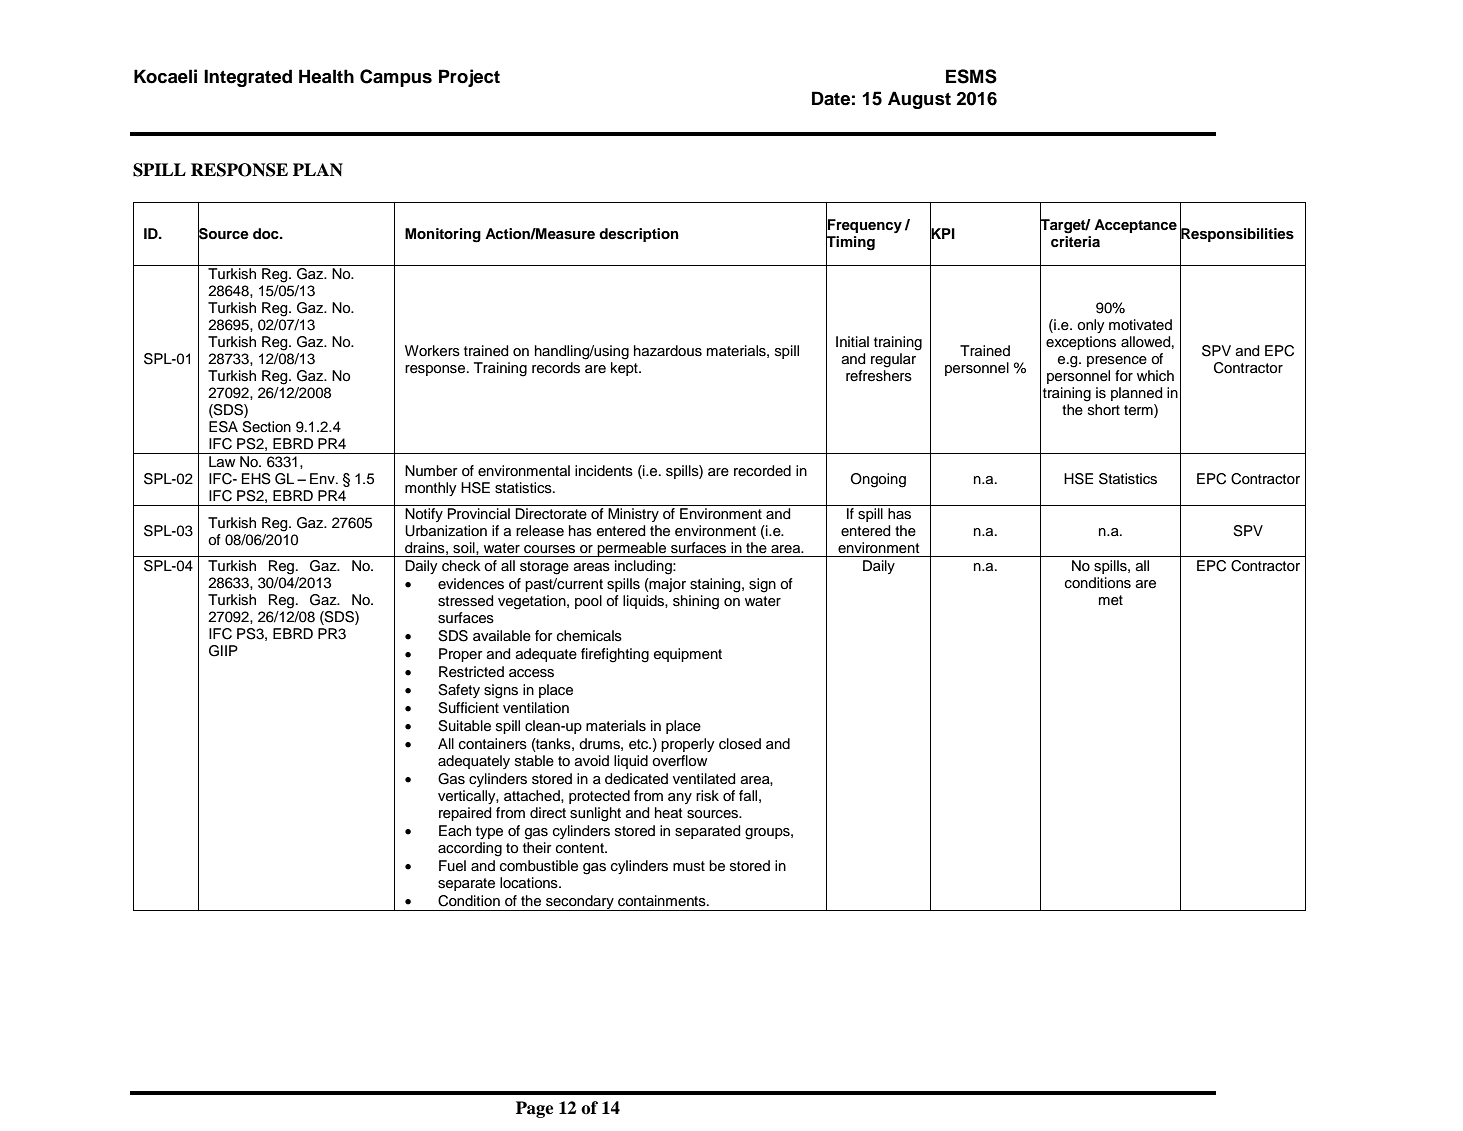  What do you see at coordinates (534, 1109) in the page?
I see `Page` at bounding box center [534, 1109].
